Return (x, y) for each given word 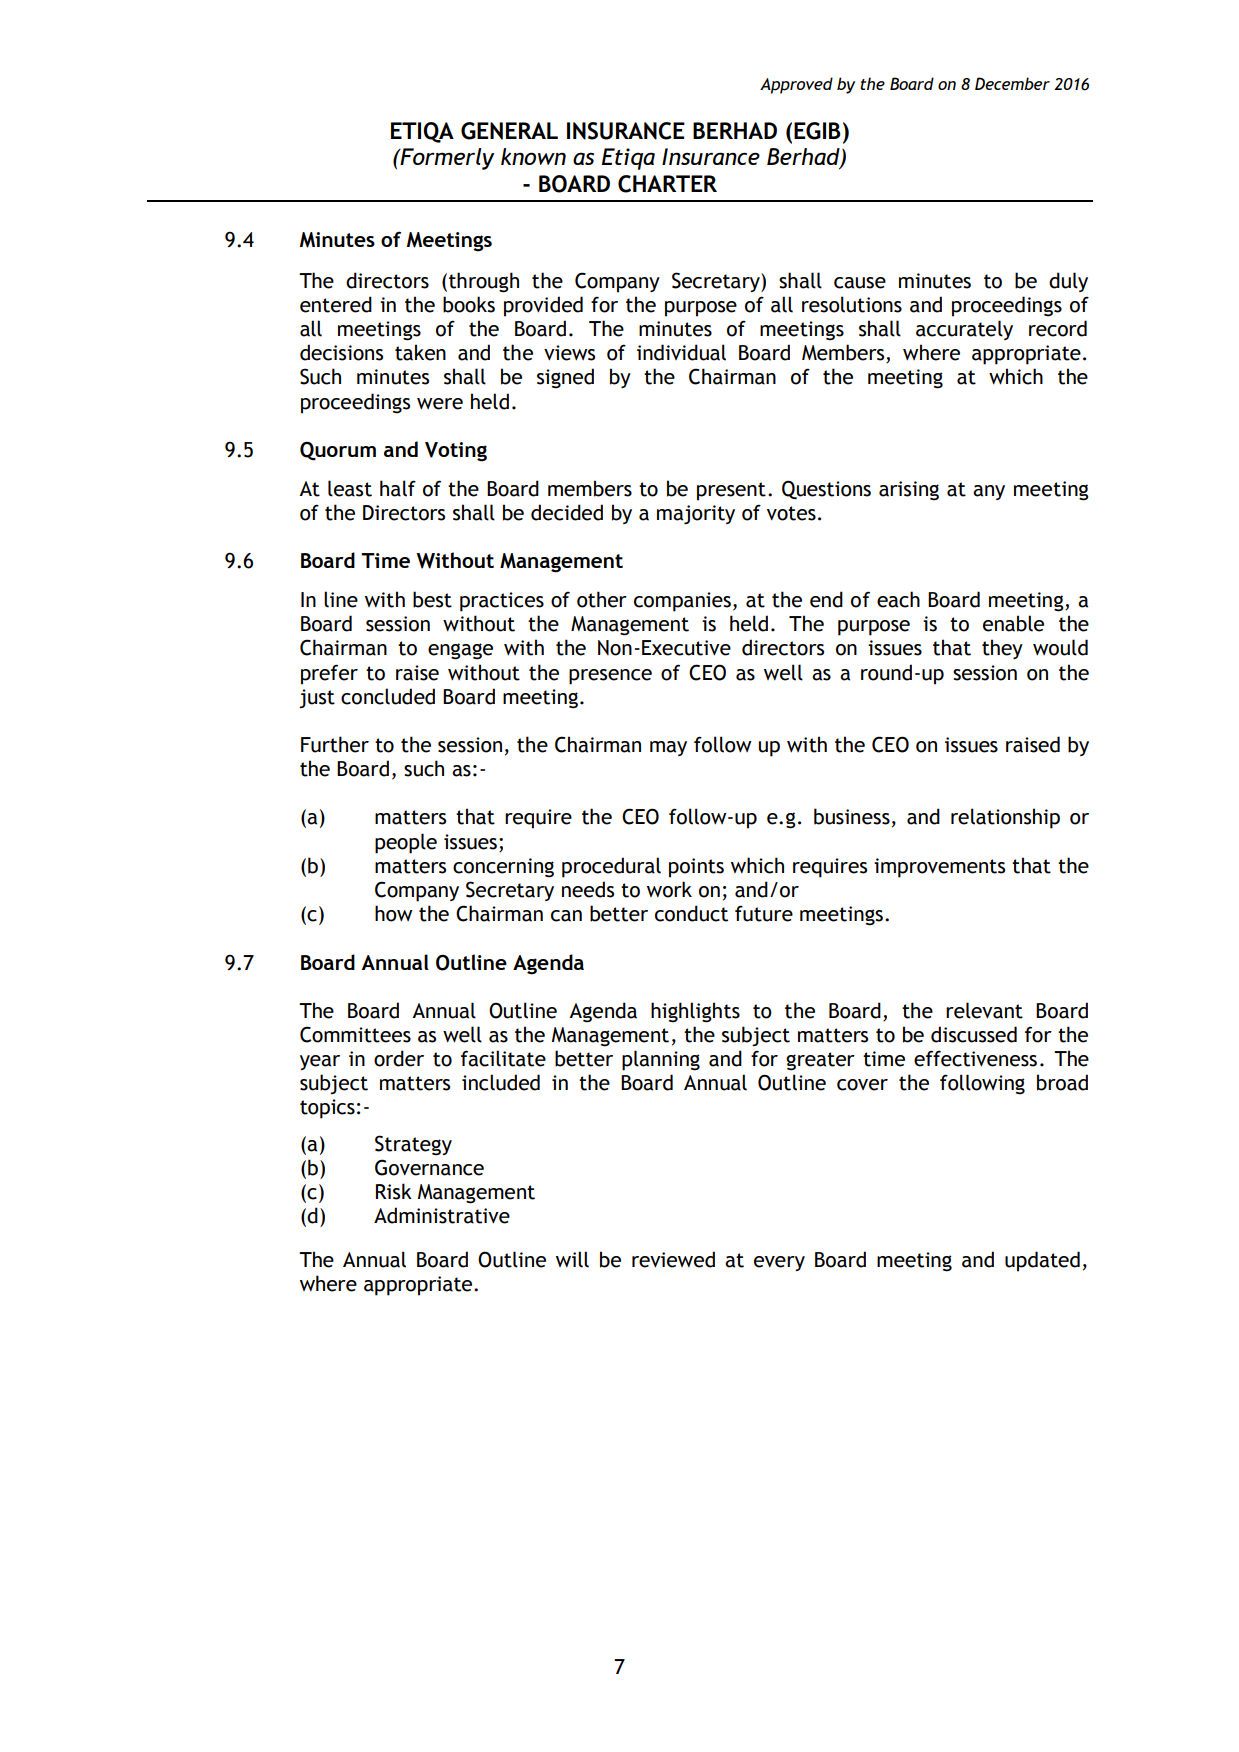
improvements (939, 868)
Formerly (446, 159)
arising (909, 491)
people (406, 843)
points (696, 868)
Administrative (442, 1215)
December (1012, 83)
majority (696, 515)
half (398, 488)
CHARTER (667, 184)
